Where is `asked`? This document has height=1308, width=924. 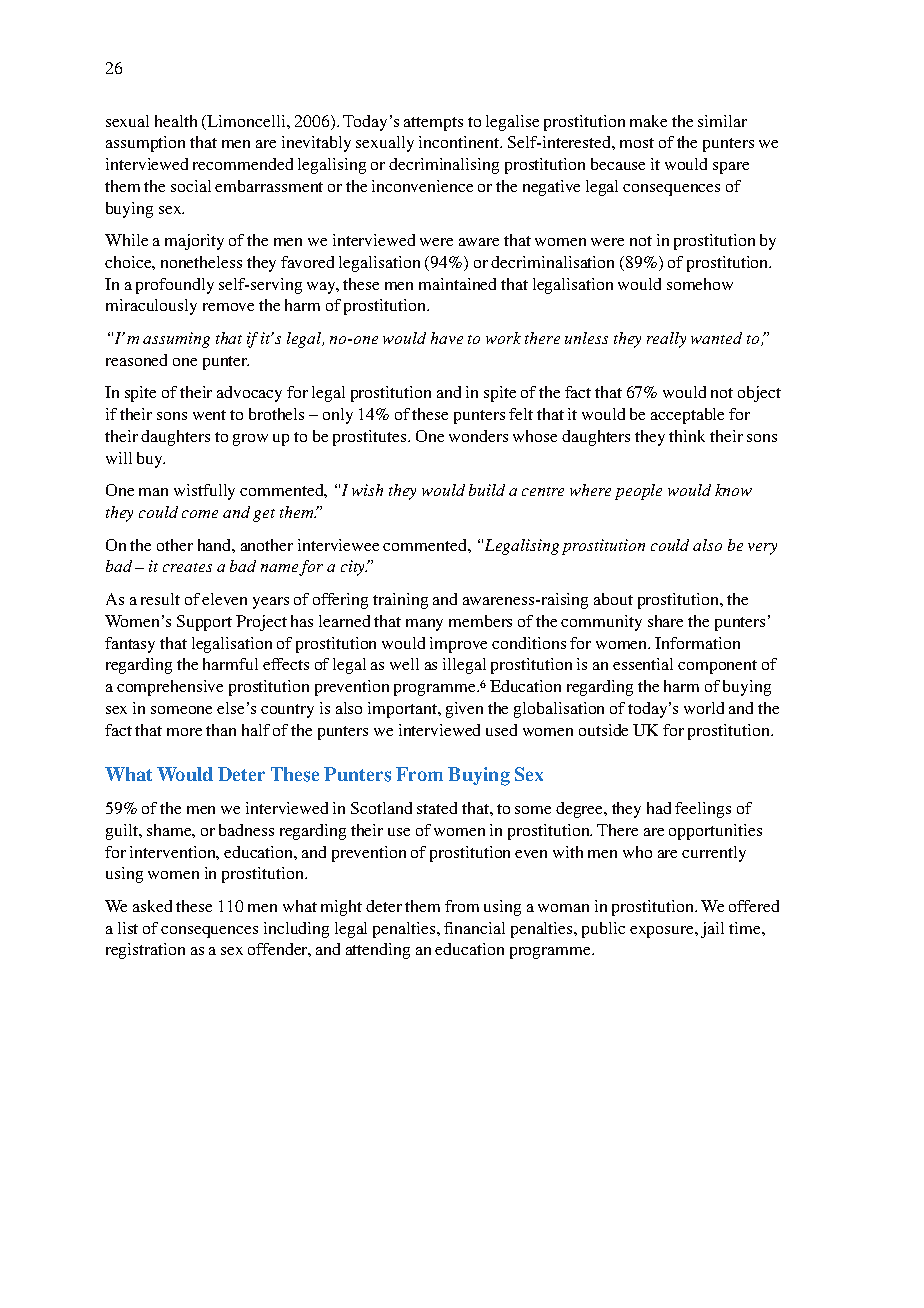 asked is located at coordinates (152, 906).
